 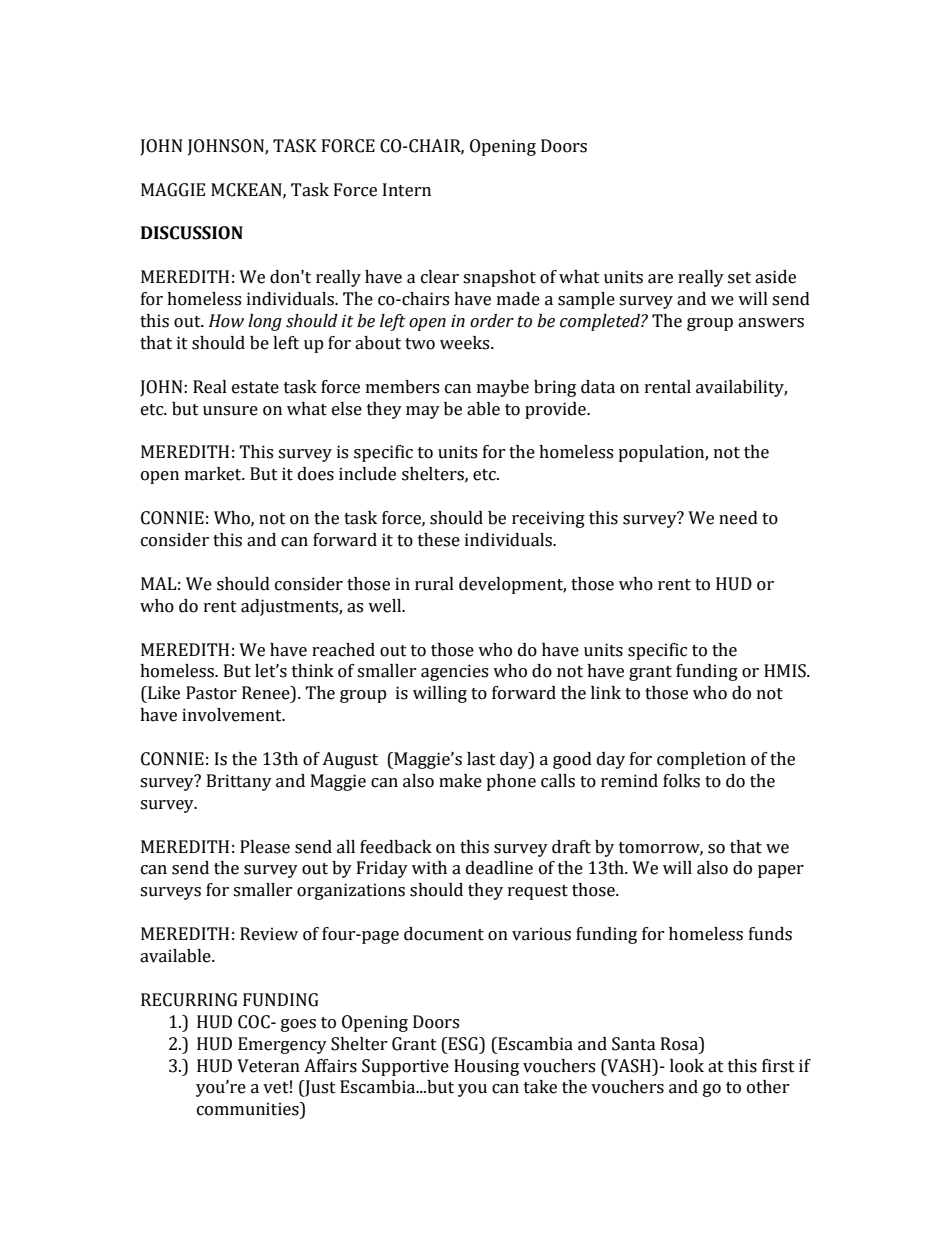 What do you see at coordinates (407, 190) in the screenshot?
I see `Intern` at bounding box center [407, 190].
